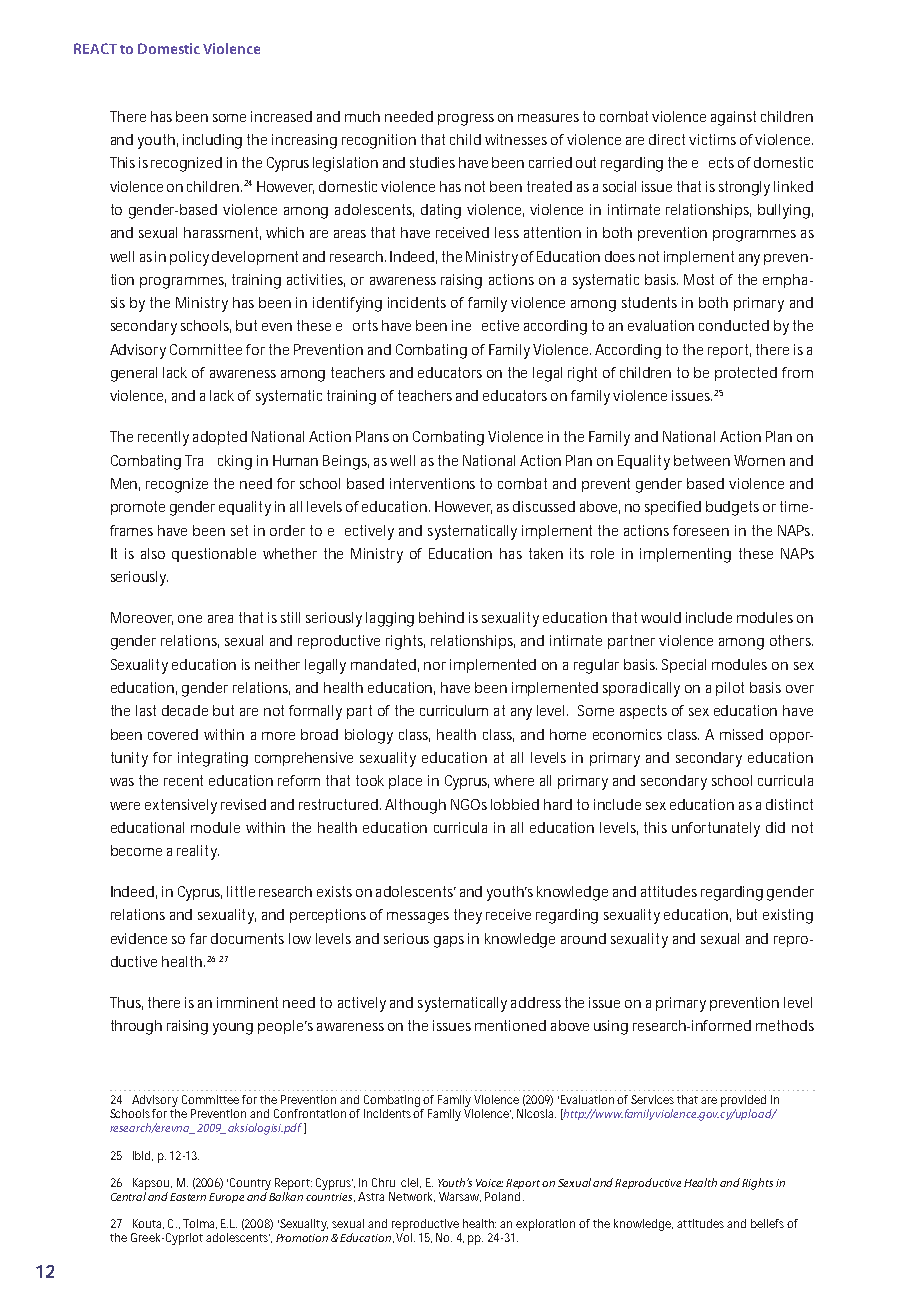 The image size is (924, 1308). I want to click on progress, so click(466, 120).
